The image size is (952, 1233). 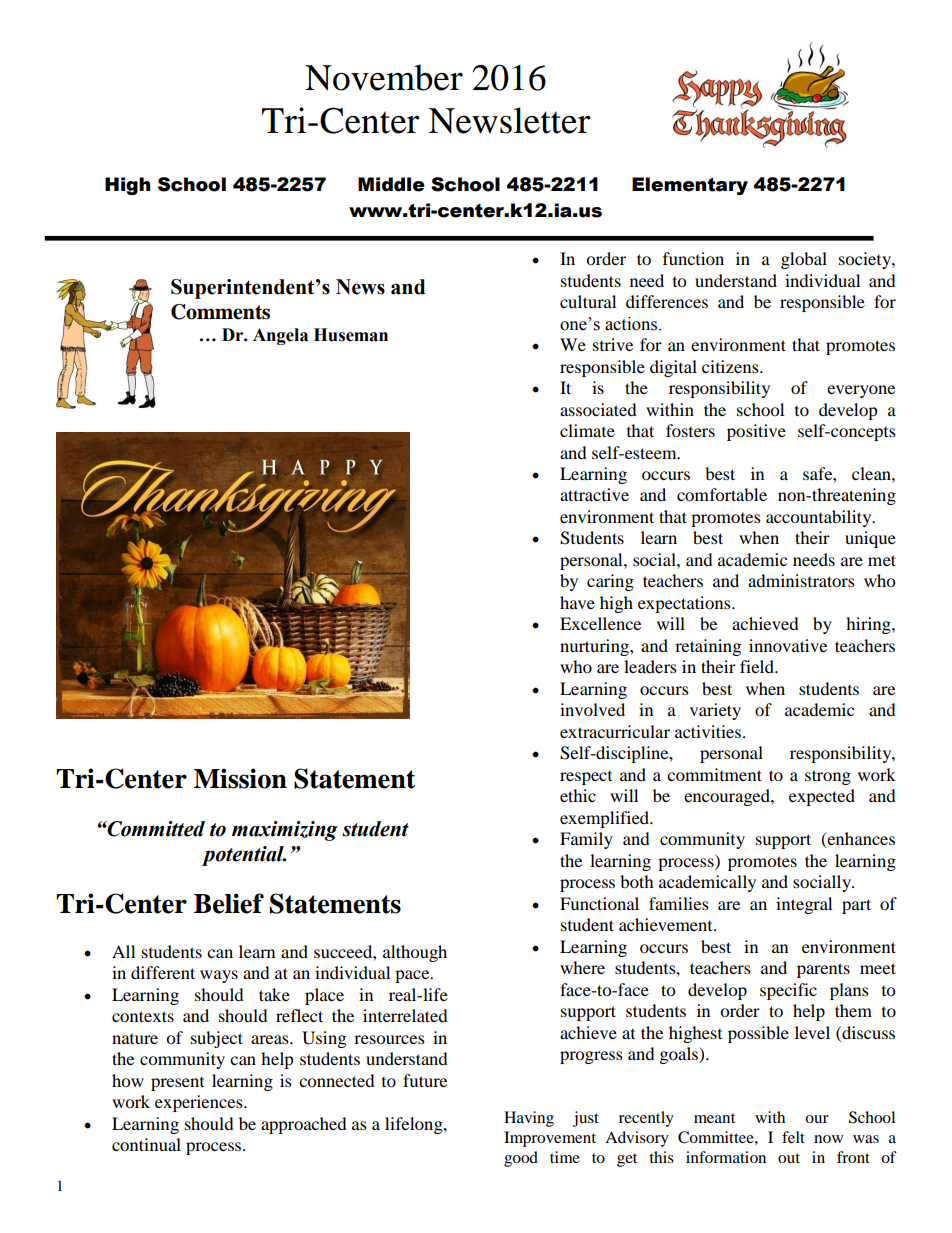 I want to click on innovative, so click(x=788, y=645).
